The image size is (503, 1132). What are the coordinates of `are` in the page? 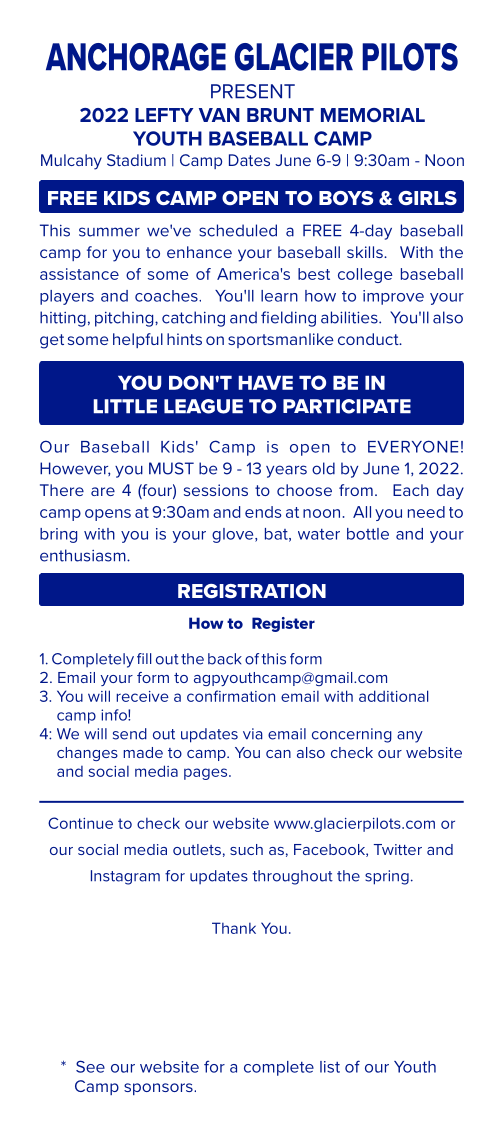 It's located at (103, 491).
